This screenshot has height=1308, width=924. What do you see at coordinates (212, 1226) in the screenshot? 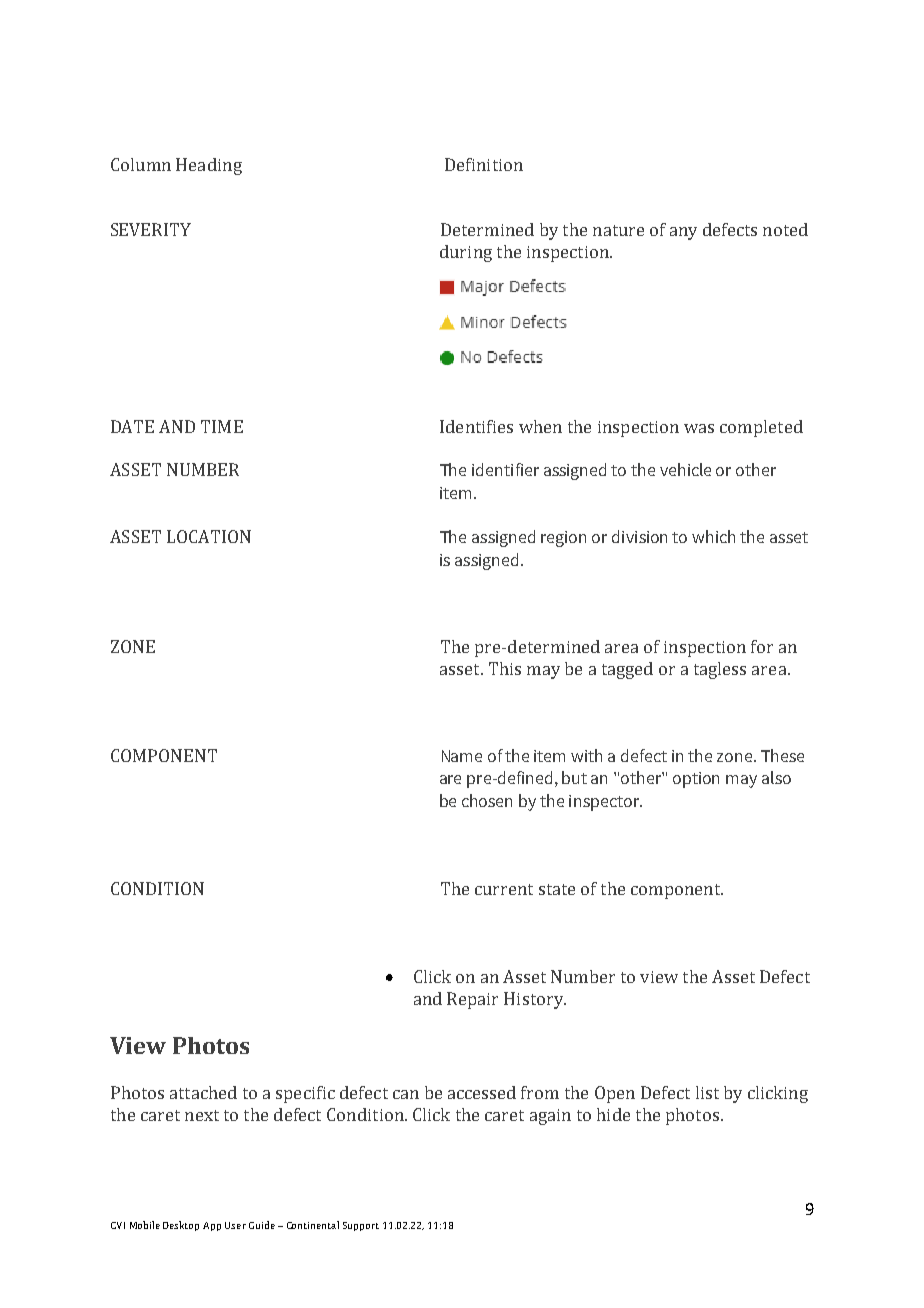
I see `App` at bounding box center [212, 1226].
